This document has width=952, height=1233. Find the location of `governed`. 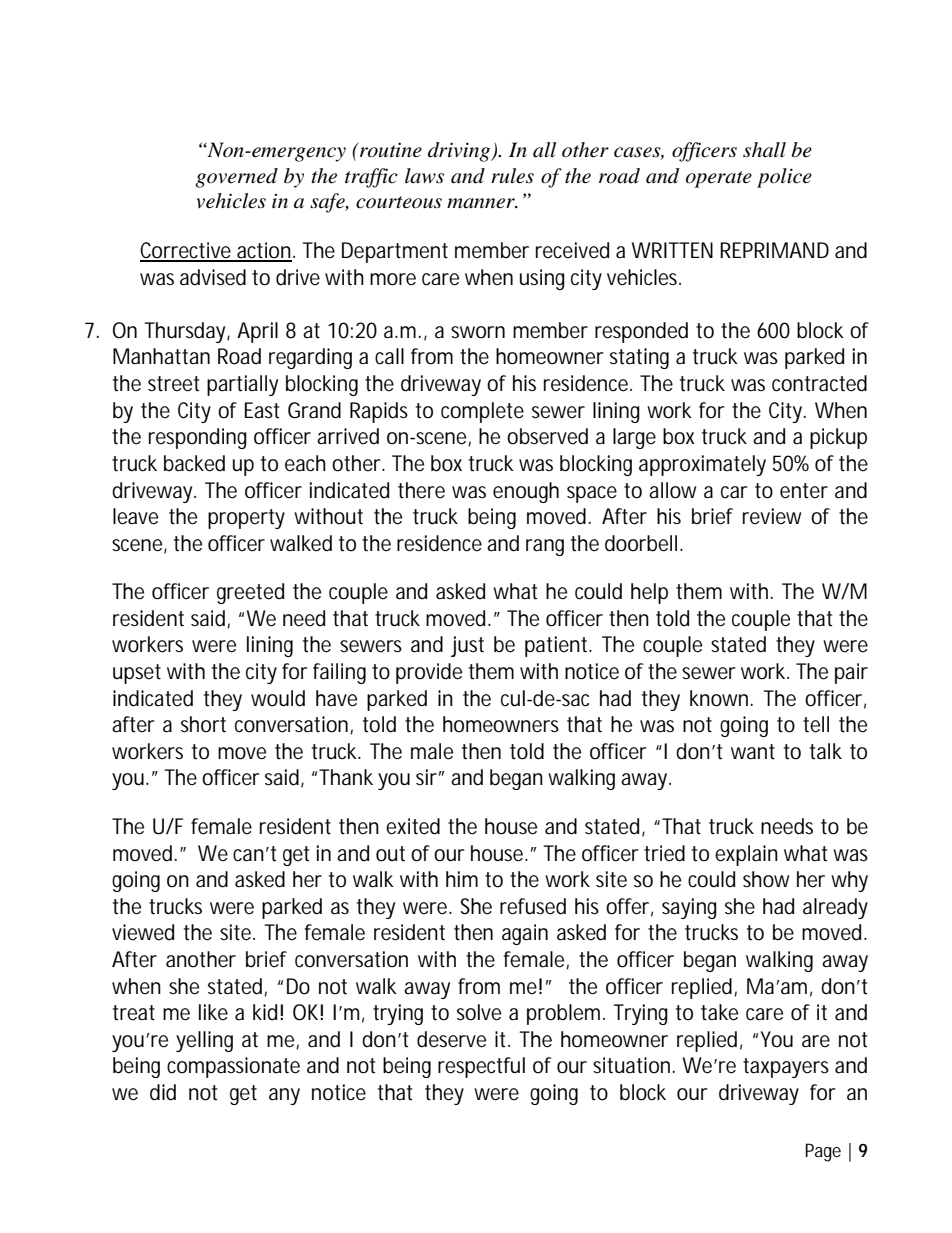

governed is located at coordinates (236, 178).
